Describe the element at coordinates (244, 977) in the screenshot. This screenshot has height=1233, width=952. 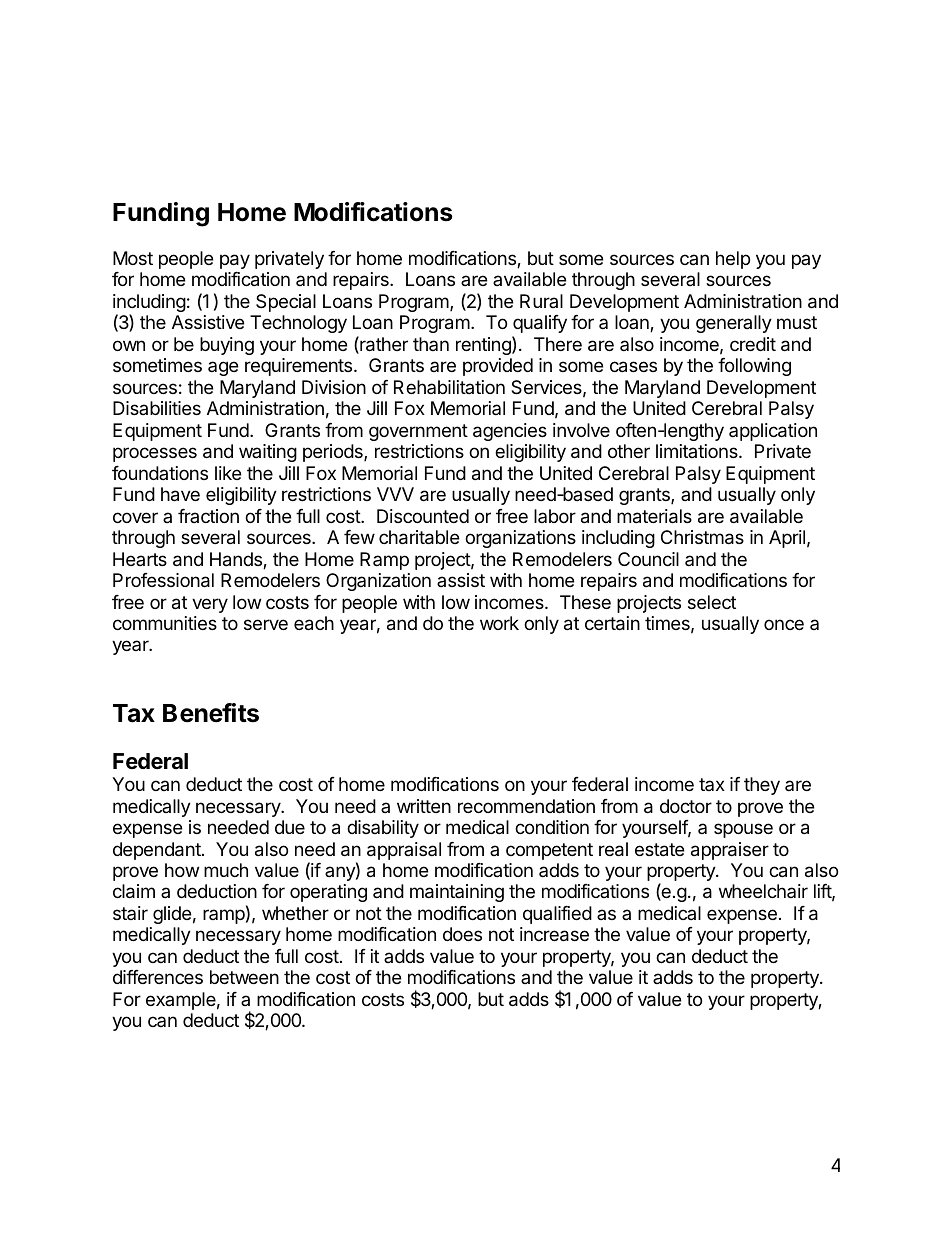
I see `between` at that location.
